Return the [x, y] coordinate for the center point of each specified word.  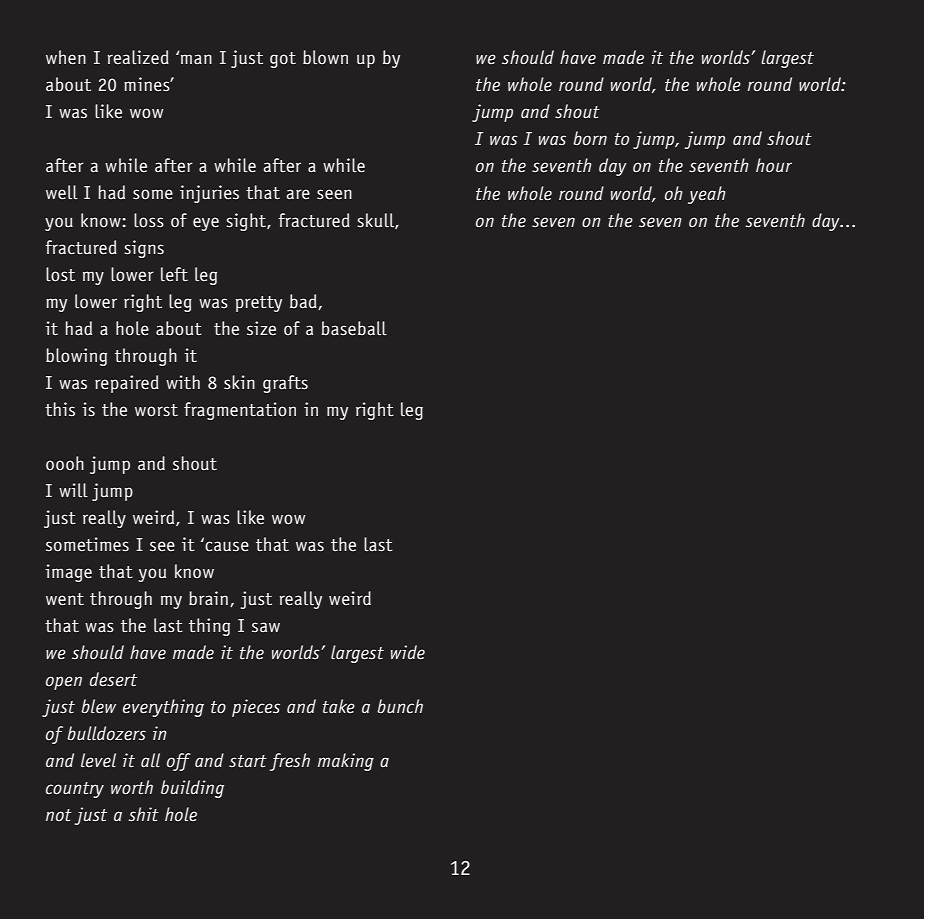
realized [138, 57]
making [346, 762]
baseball [354, 328]
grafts [285, 384]
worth [132, 787]
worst [156, 410]
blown [325, 57]
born [590, 138]
